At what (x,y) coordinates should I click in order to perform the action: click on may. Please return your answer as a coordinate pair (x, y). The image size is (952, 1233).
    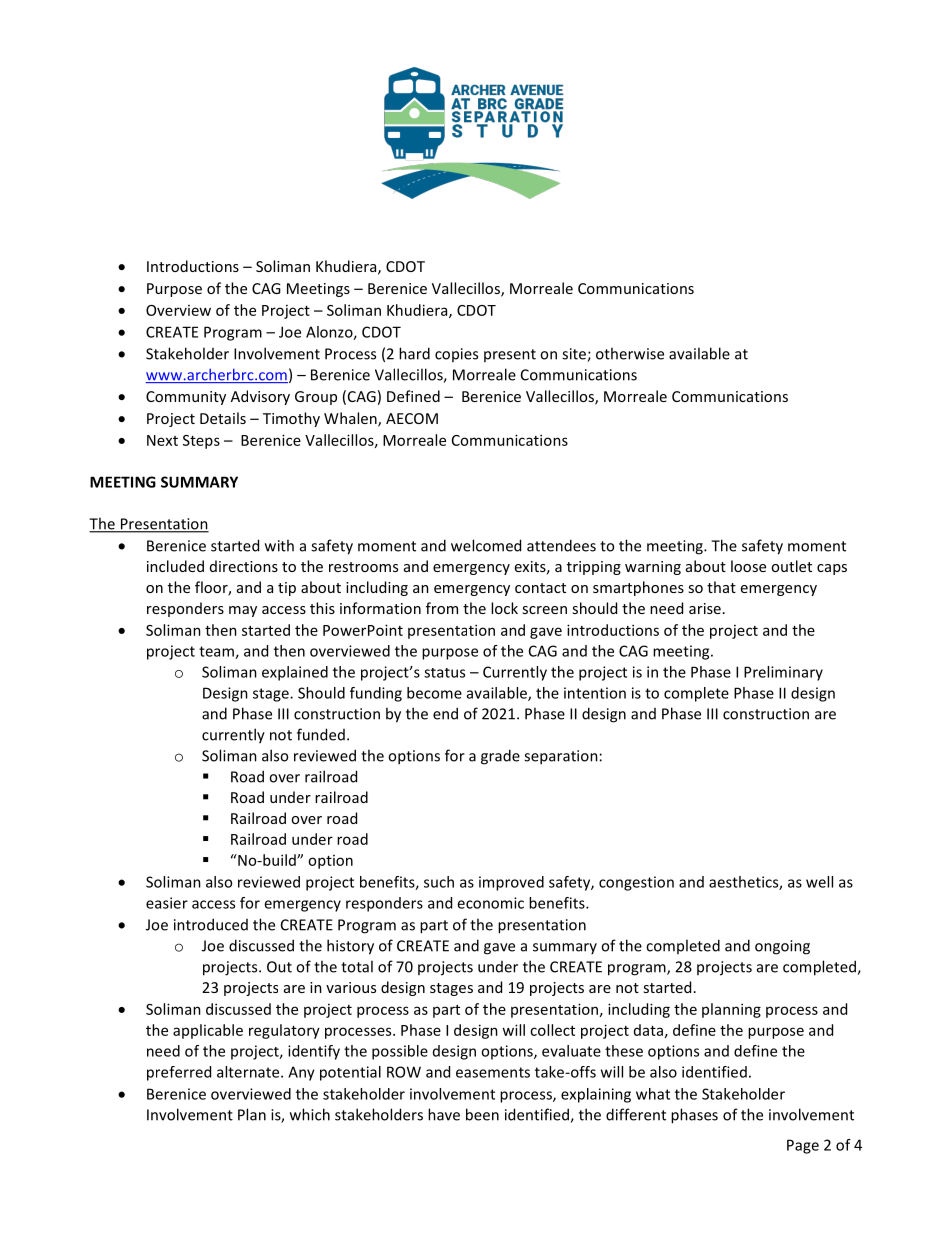
    Looking at the image, I should click on (243, 611).
